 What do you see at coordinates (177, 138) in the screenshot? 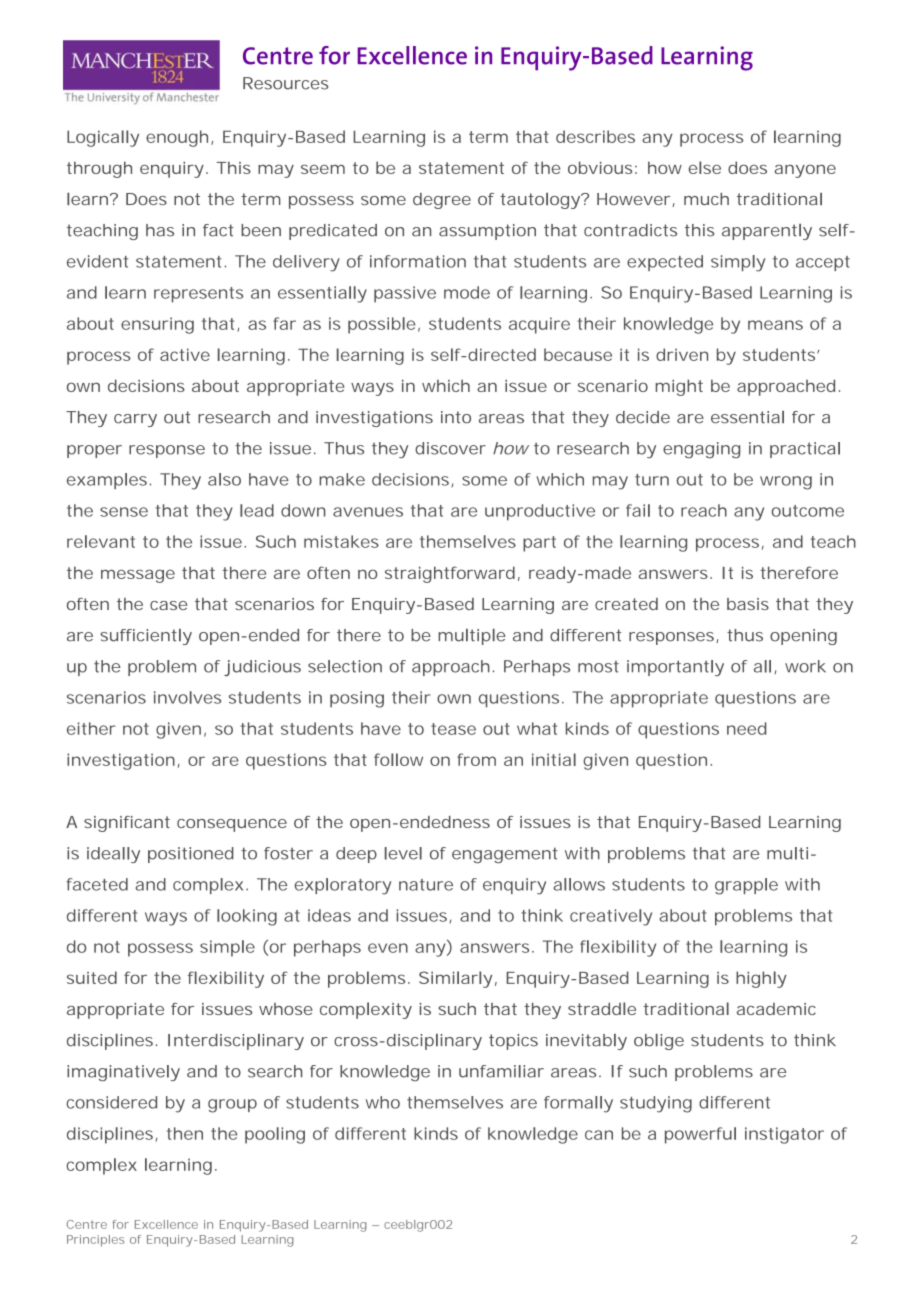
I see `enough` at bounding box center [177, 138].
